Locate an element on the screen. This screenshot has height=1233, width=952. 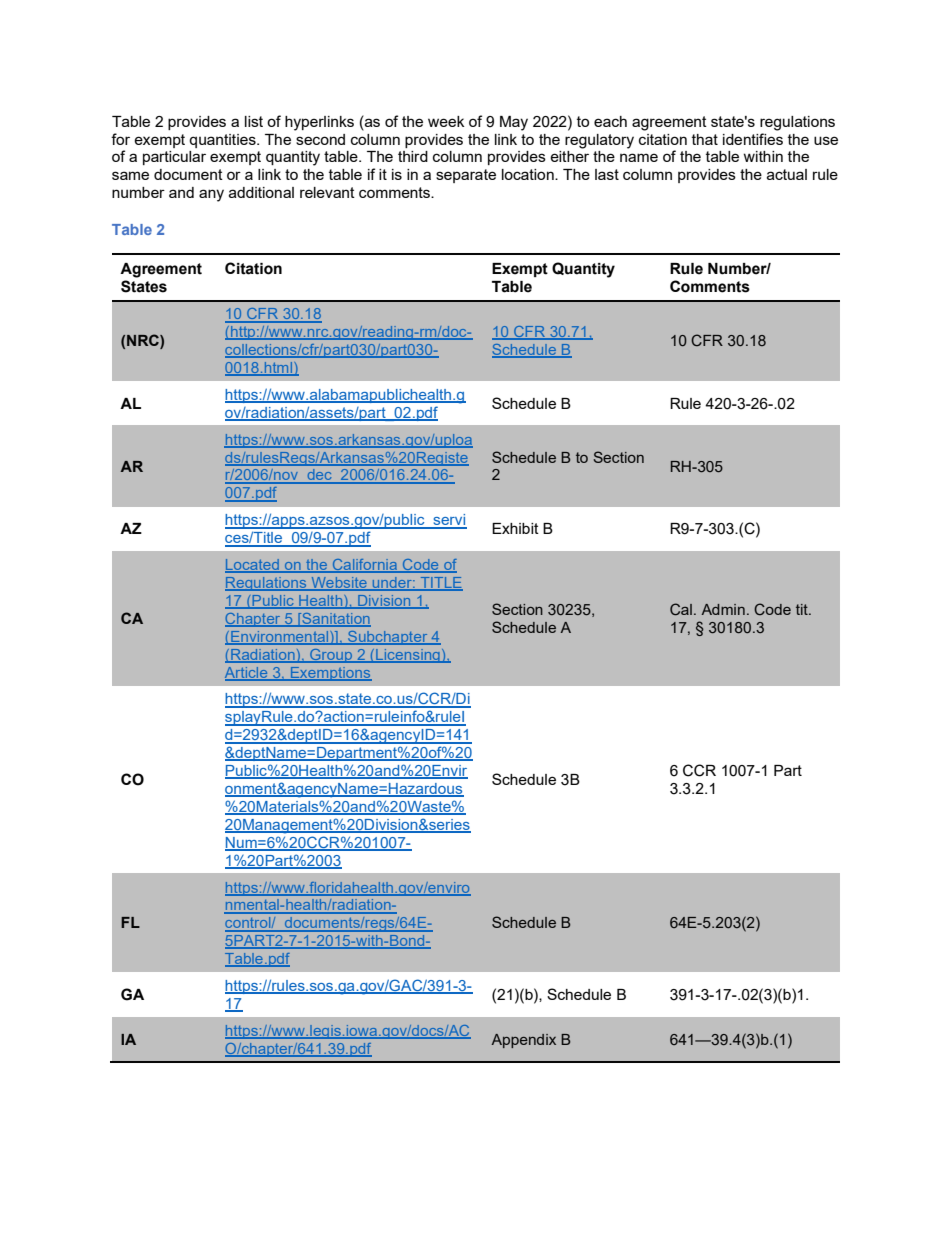
any is located at coordinates (211, 195).
